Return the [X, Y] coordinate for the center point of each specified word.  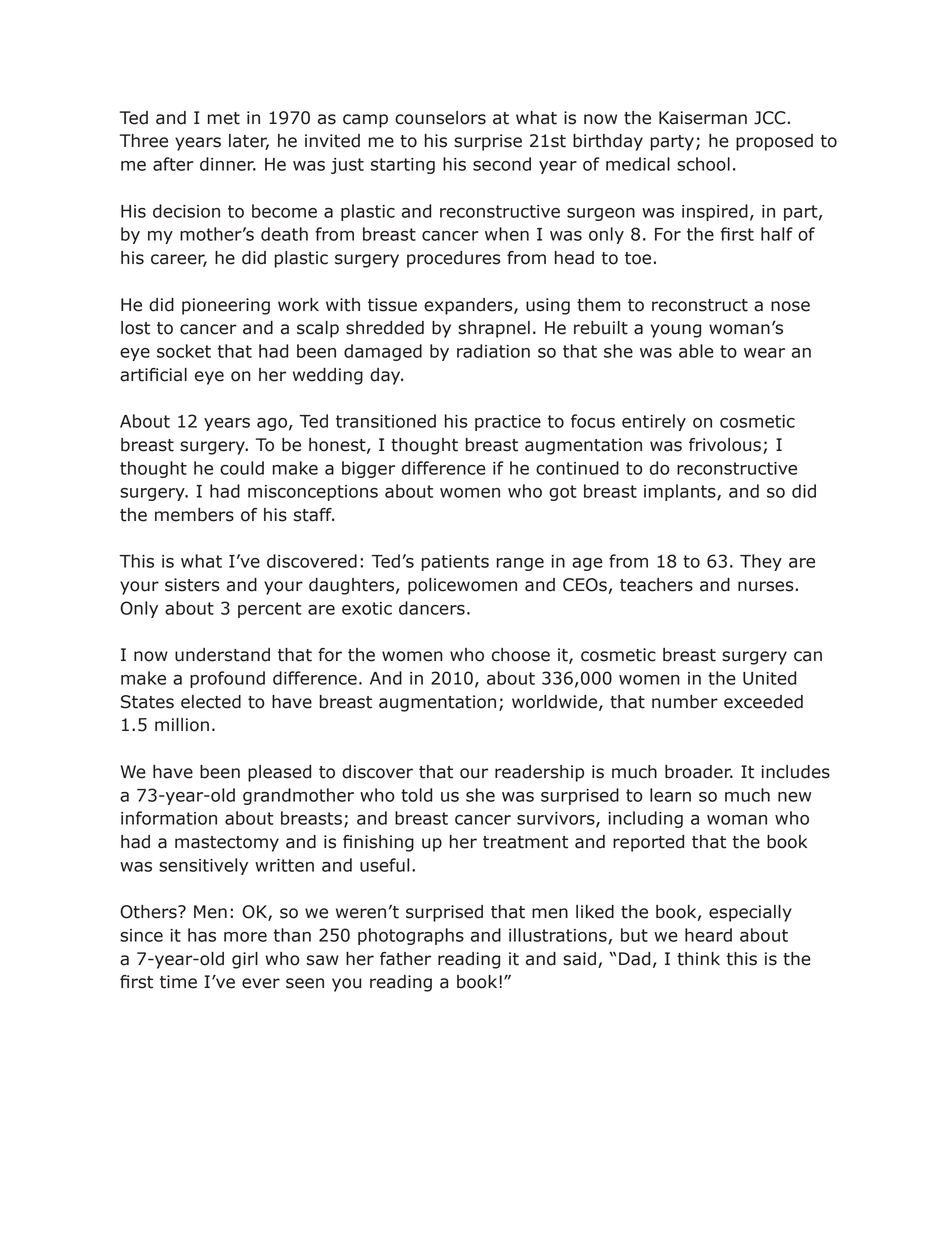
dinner [228, 164]
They [761, 562]
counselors [440, 118]
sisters [192, 585]
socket [184, 351]
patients [455, 563]
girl [245, 960]
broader [699, 772]
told [416, 795]
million [182, 725]
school [703, 164]
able [696, 351]
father [405, 959]
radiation [493, 351]
